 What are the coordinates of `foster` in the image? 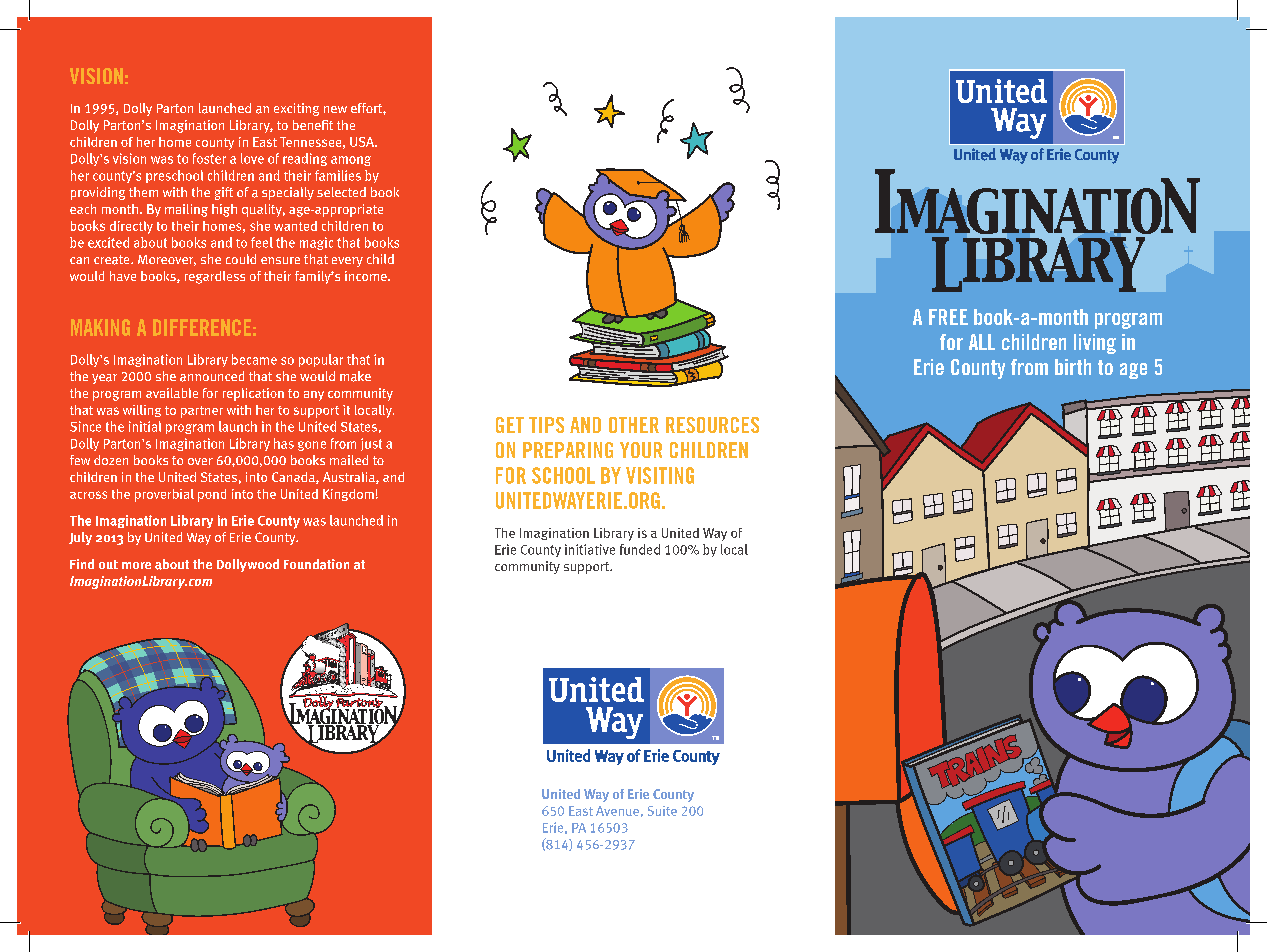 It's located at (209, 158).
